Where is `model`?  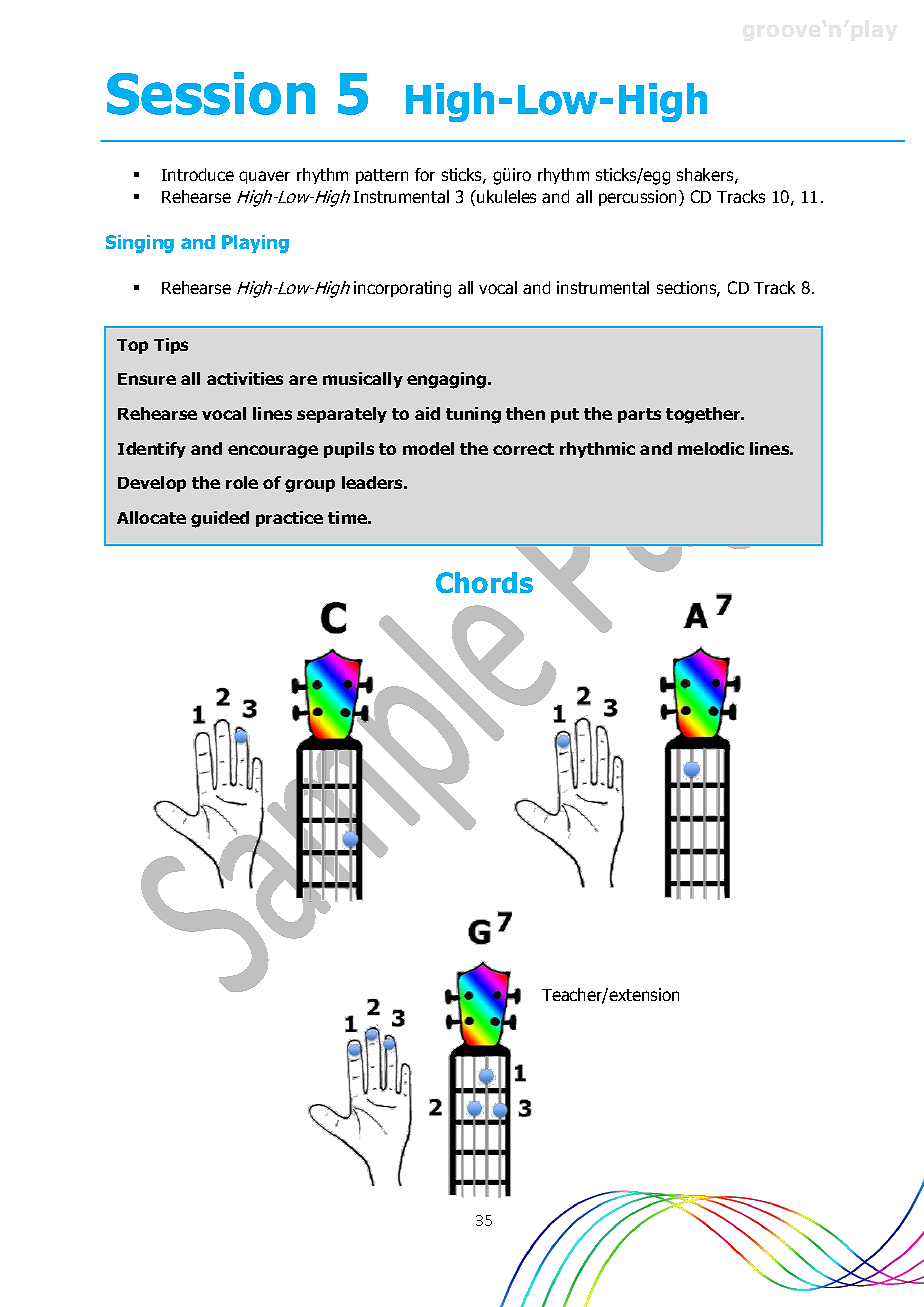 model is located at coordinates (428, 448).
